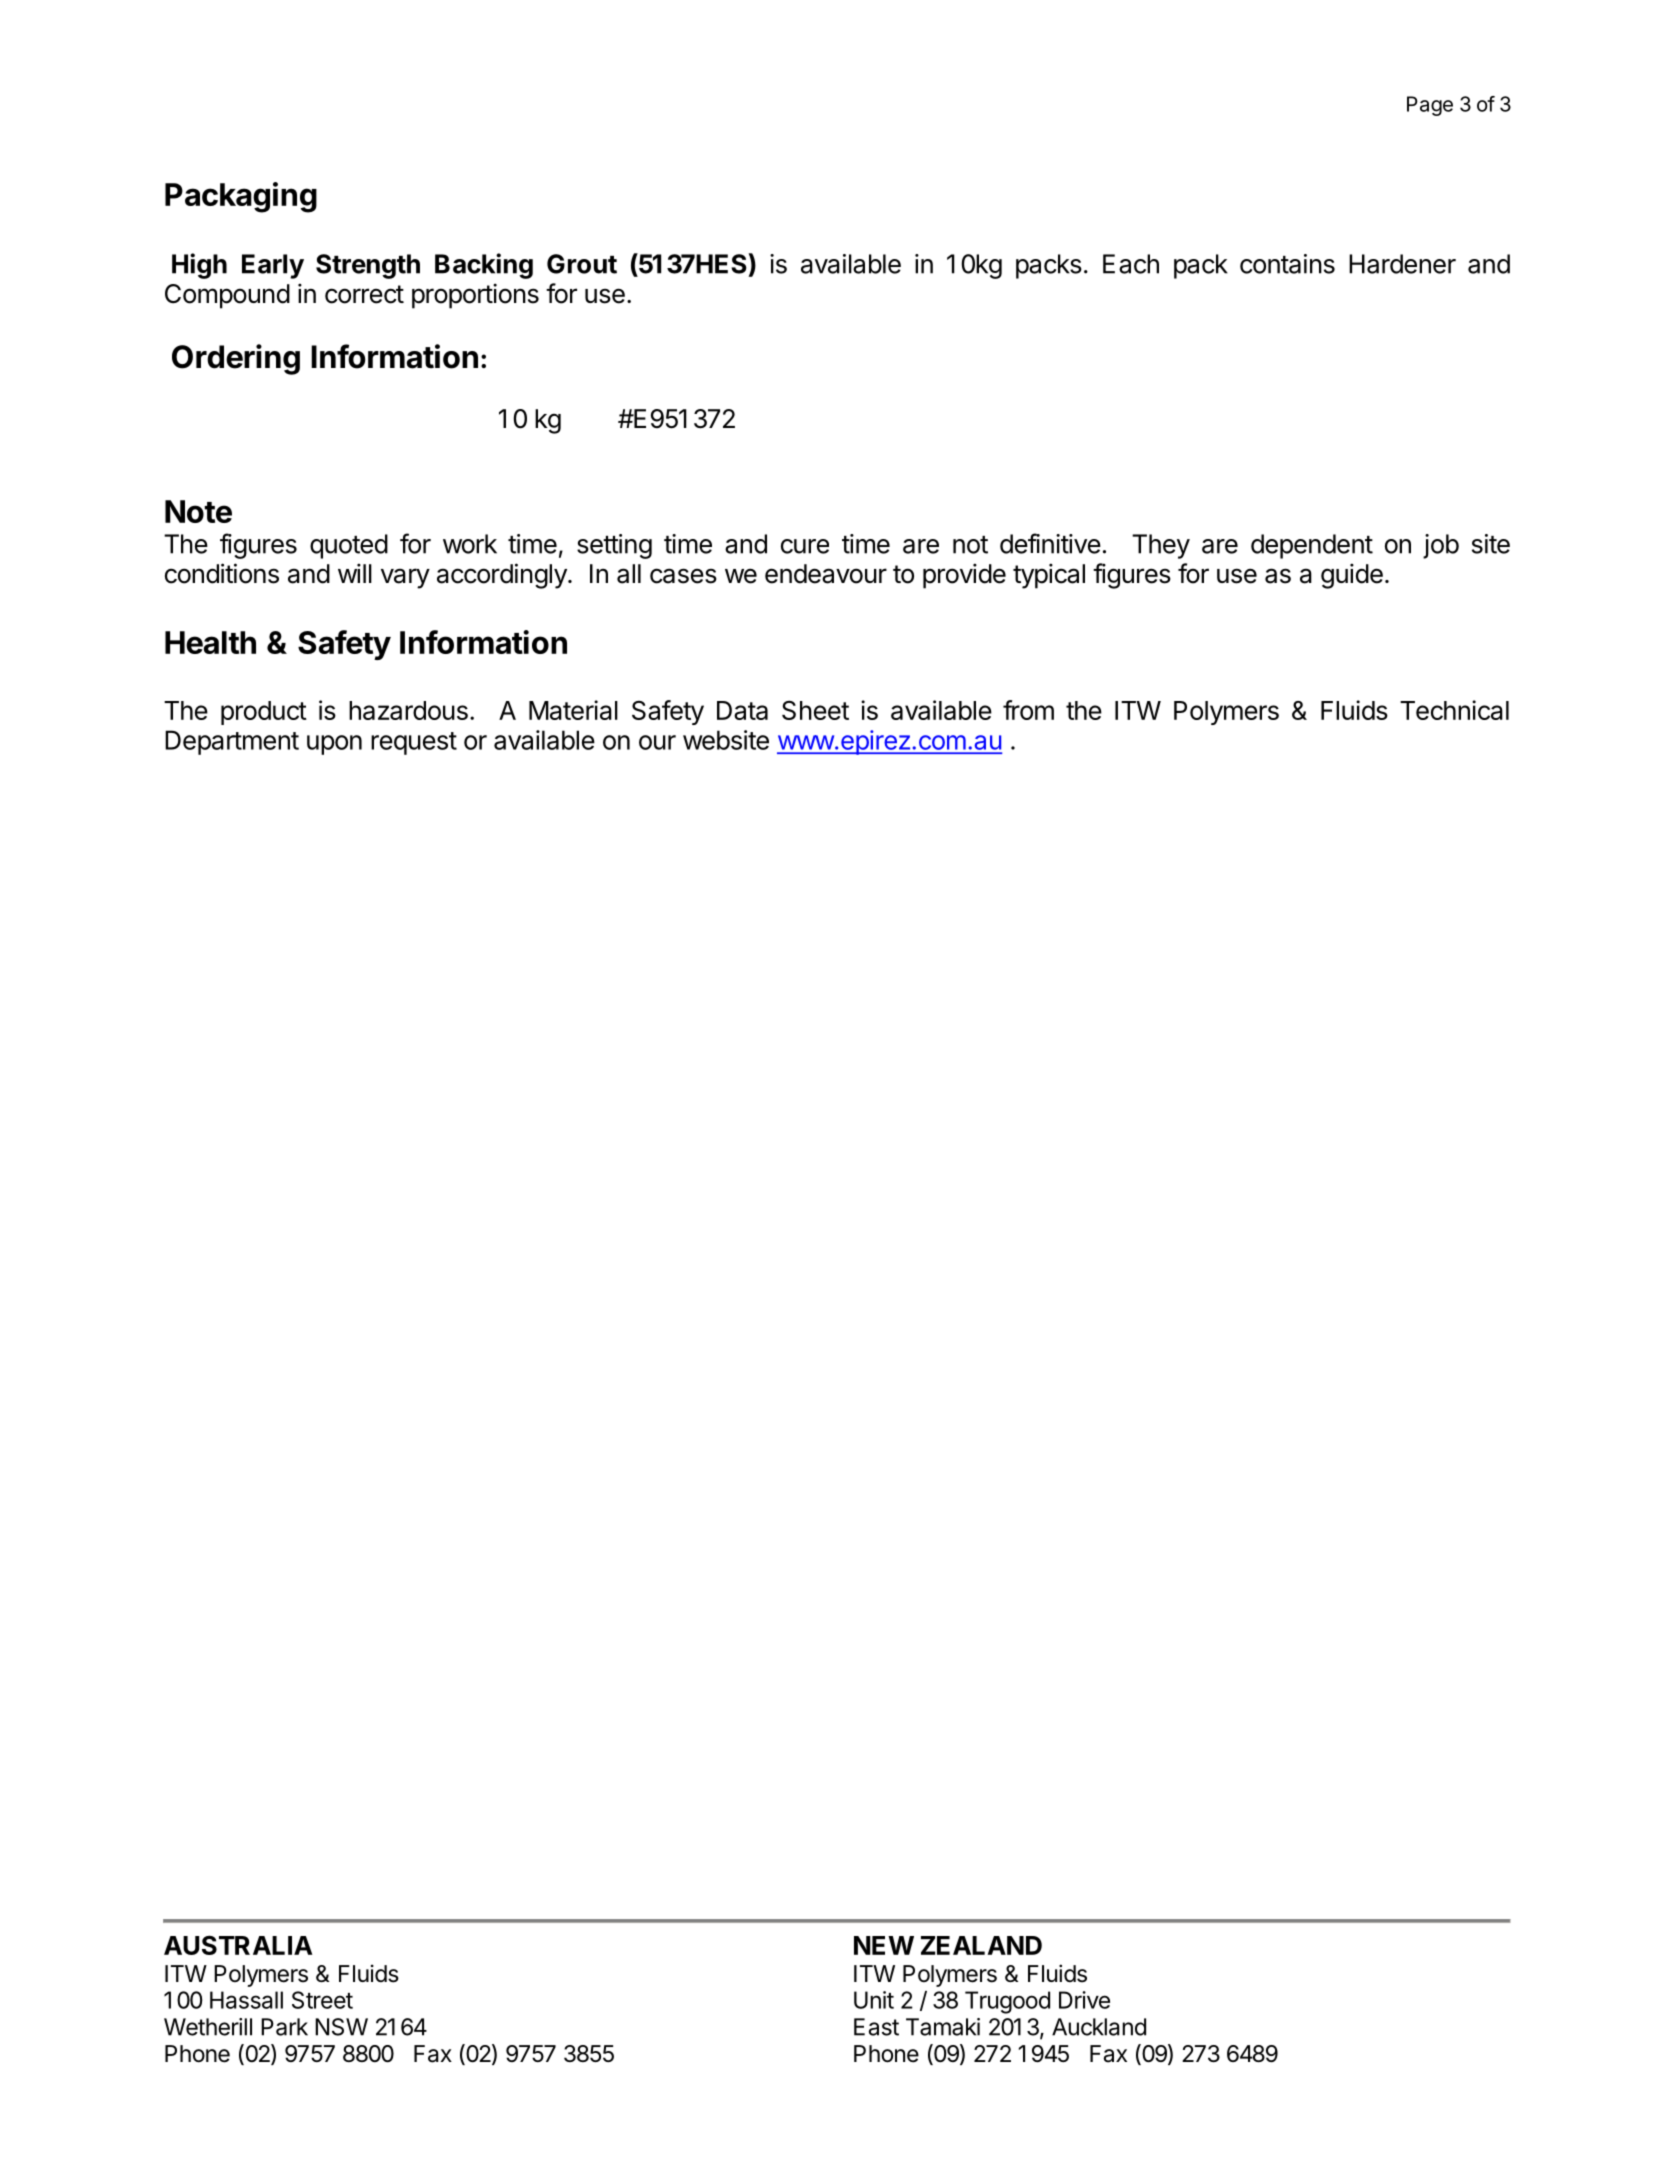 The width and height of the image is (1674, 2166). Describe the element at coordinates (238, 1945) in the image. I see `AUSTRALIA` at that location.
